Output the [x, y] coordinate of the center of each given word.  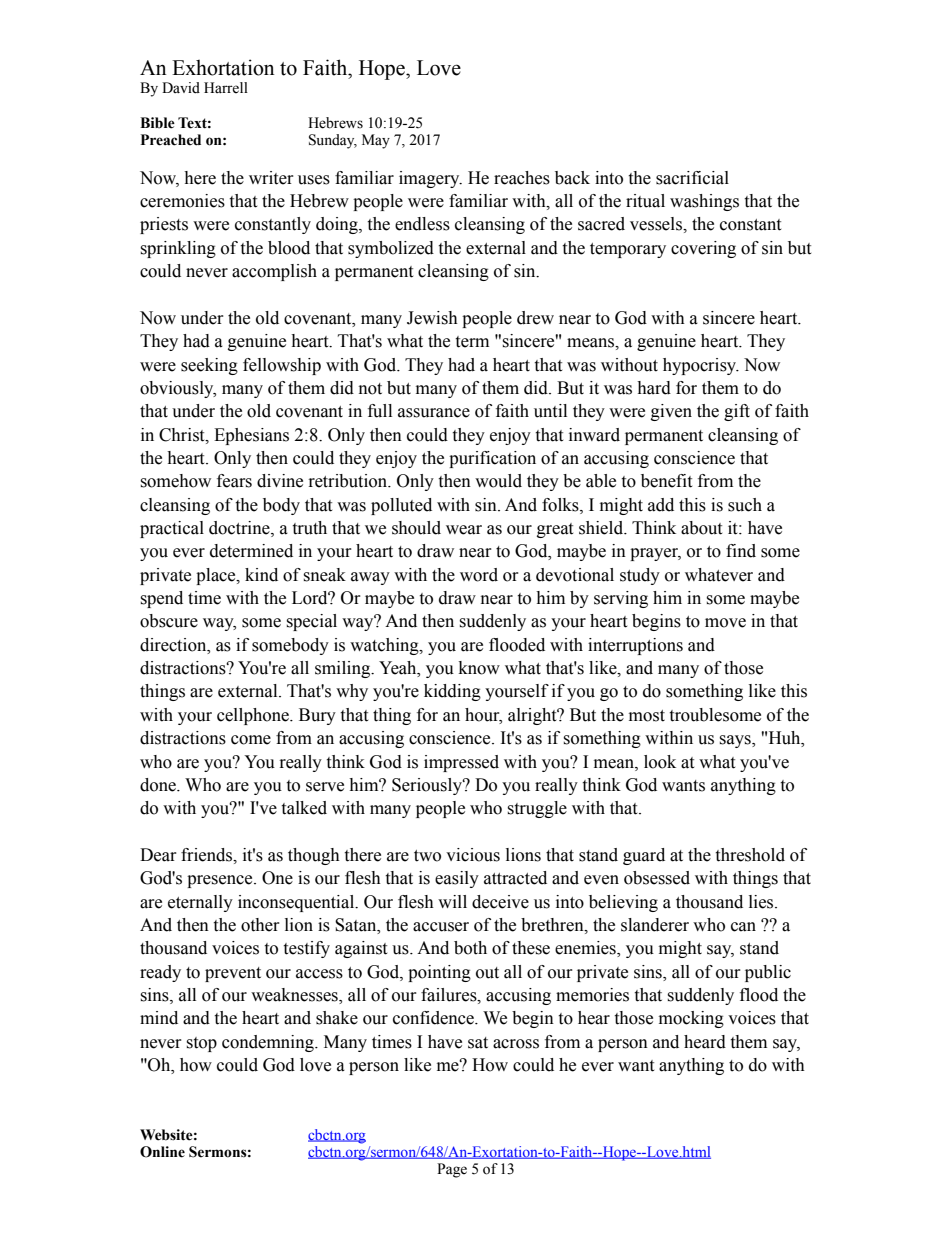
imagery [430, 179]
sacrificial [692, 178]
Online [162, 1152]
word [479, 575]
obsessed [657, 878]
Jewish [432, 318]
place [217, 576]
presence [221, 881]
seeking [209, 366]
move [725, 623]
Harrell [226, 88]
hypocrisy [701, 366]
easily [457, 879]
